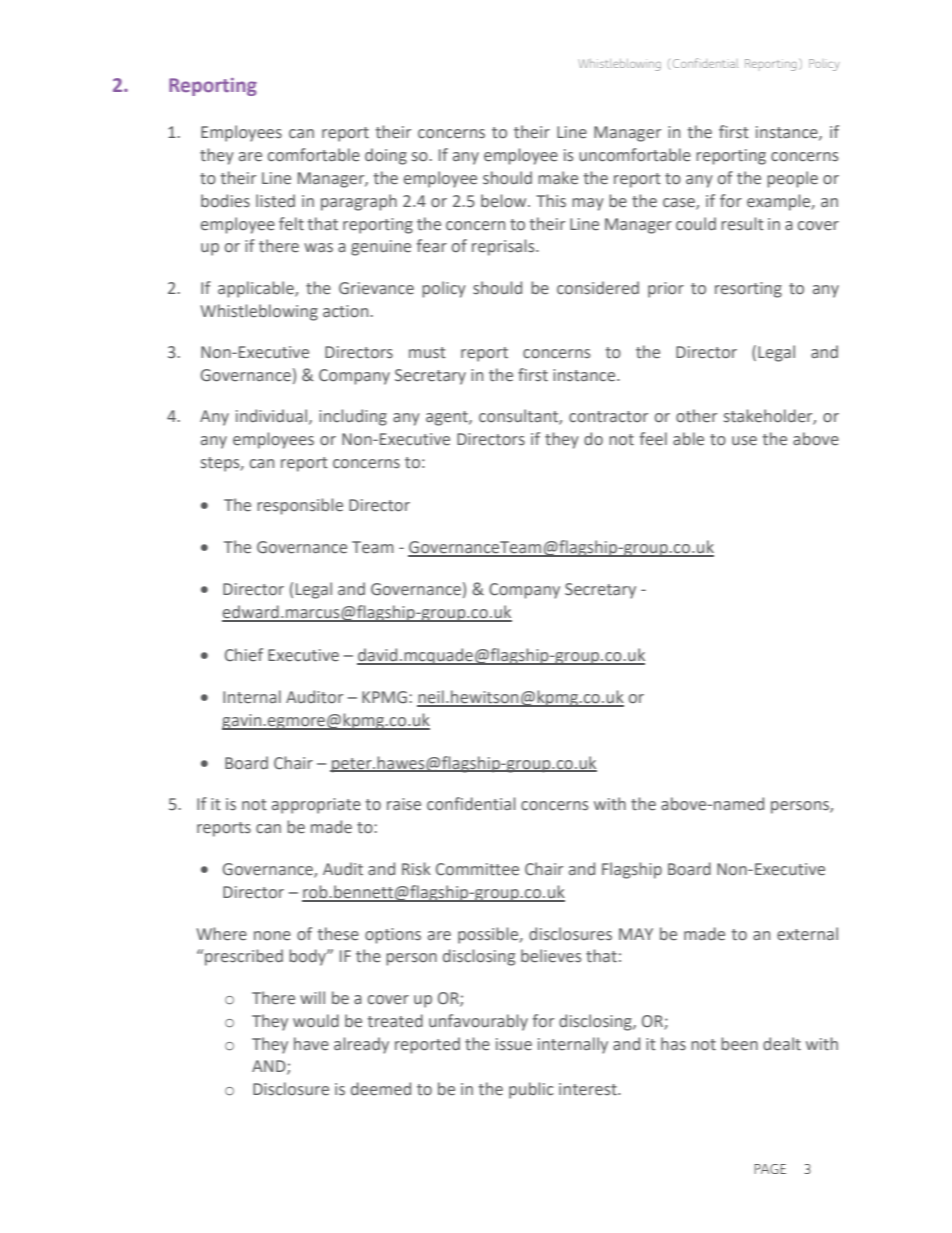  What do you see at coordinates (807, 934) in the screenshot?
I see `external` at bounding box center [807, 934].
